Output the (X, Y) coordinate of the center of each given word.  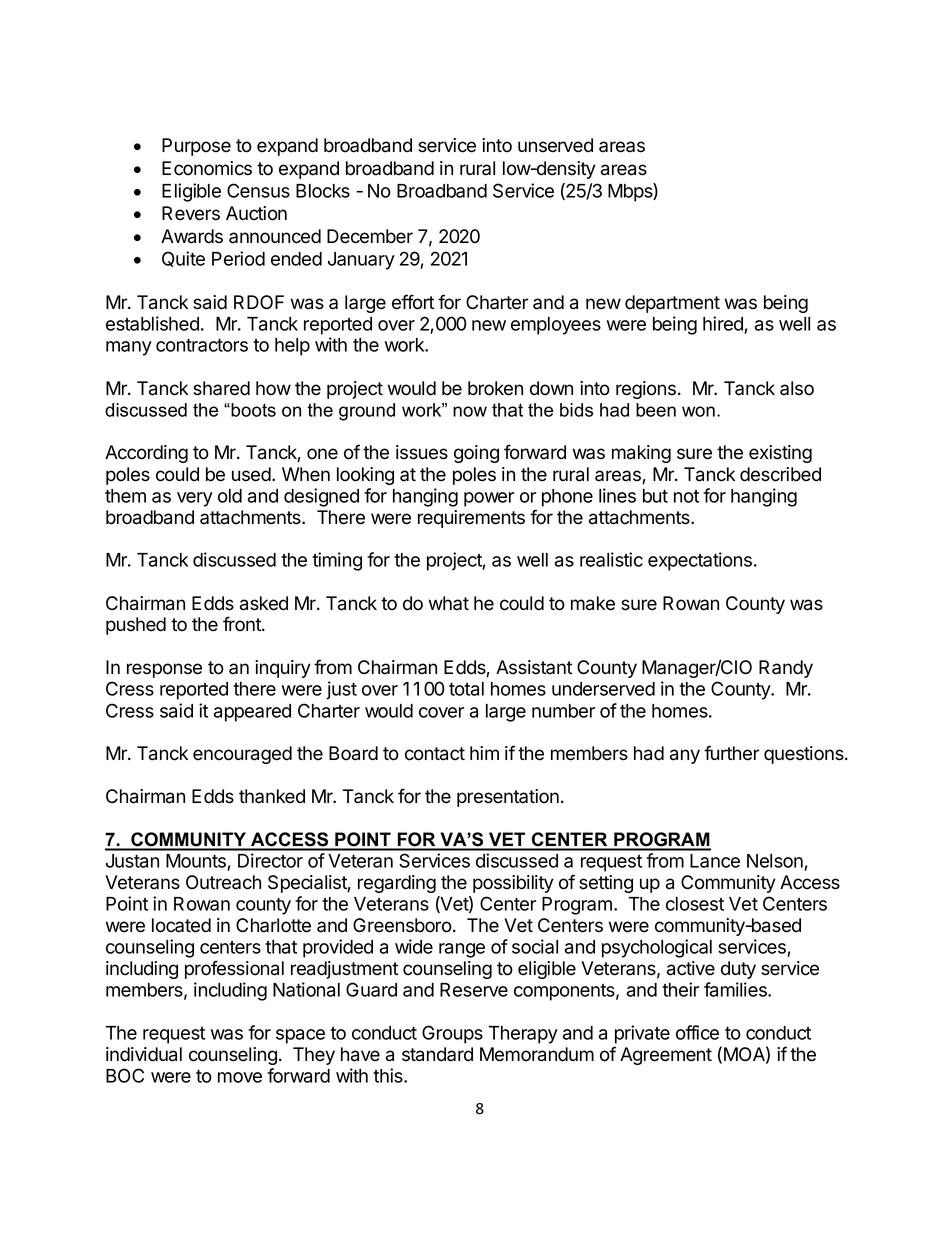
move (240, 1077)
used (252, 474)
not (686, 496)
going (476, 454)
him (484, 753)
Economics (207, 168)
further (731, 753)
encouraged (242, 755)
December (370, 236)
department (672, 304)
